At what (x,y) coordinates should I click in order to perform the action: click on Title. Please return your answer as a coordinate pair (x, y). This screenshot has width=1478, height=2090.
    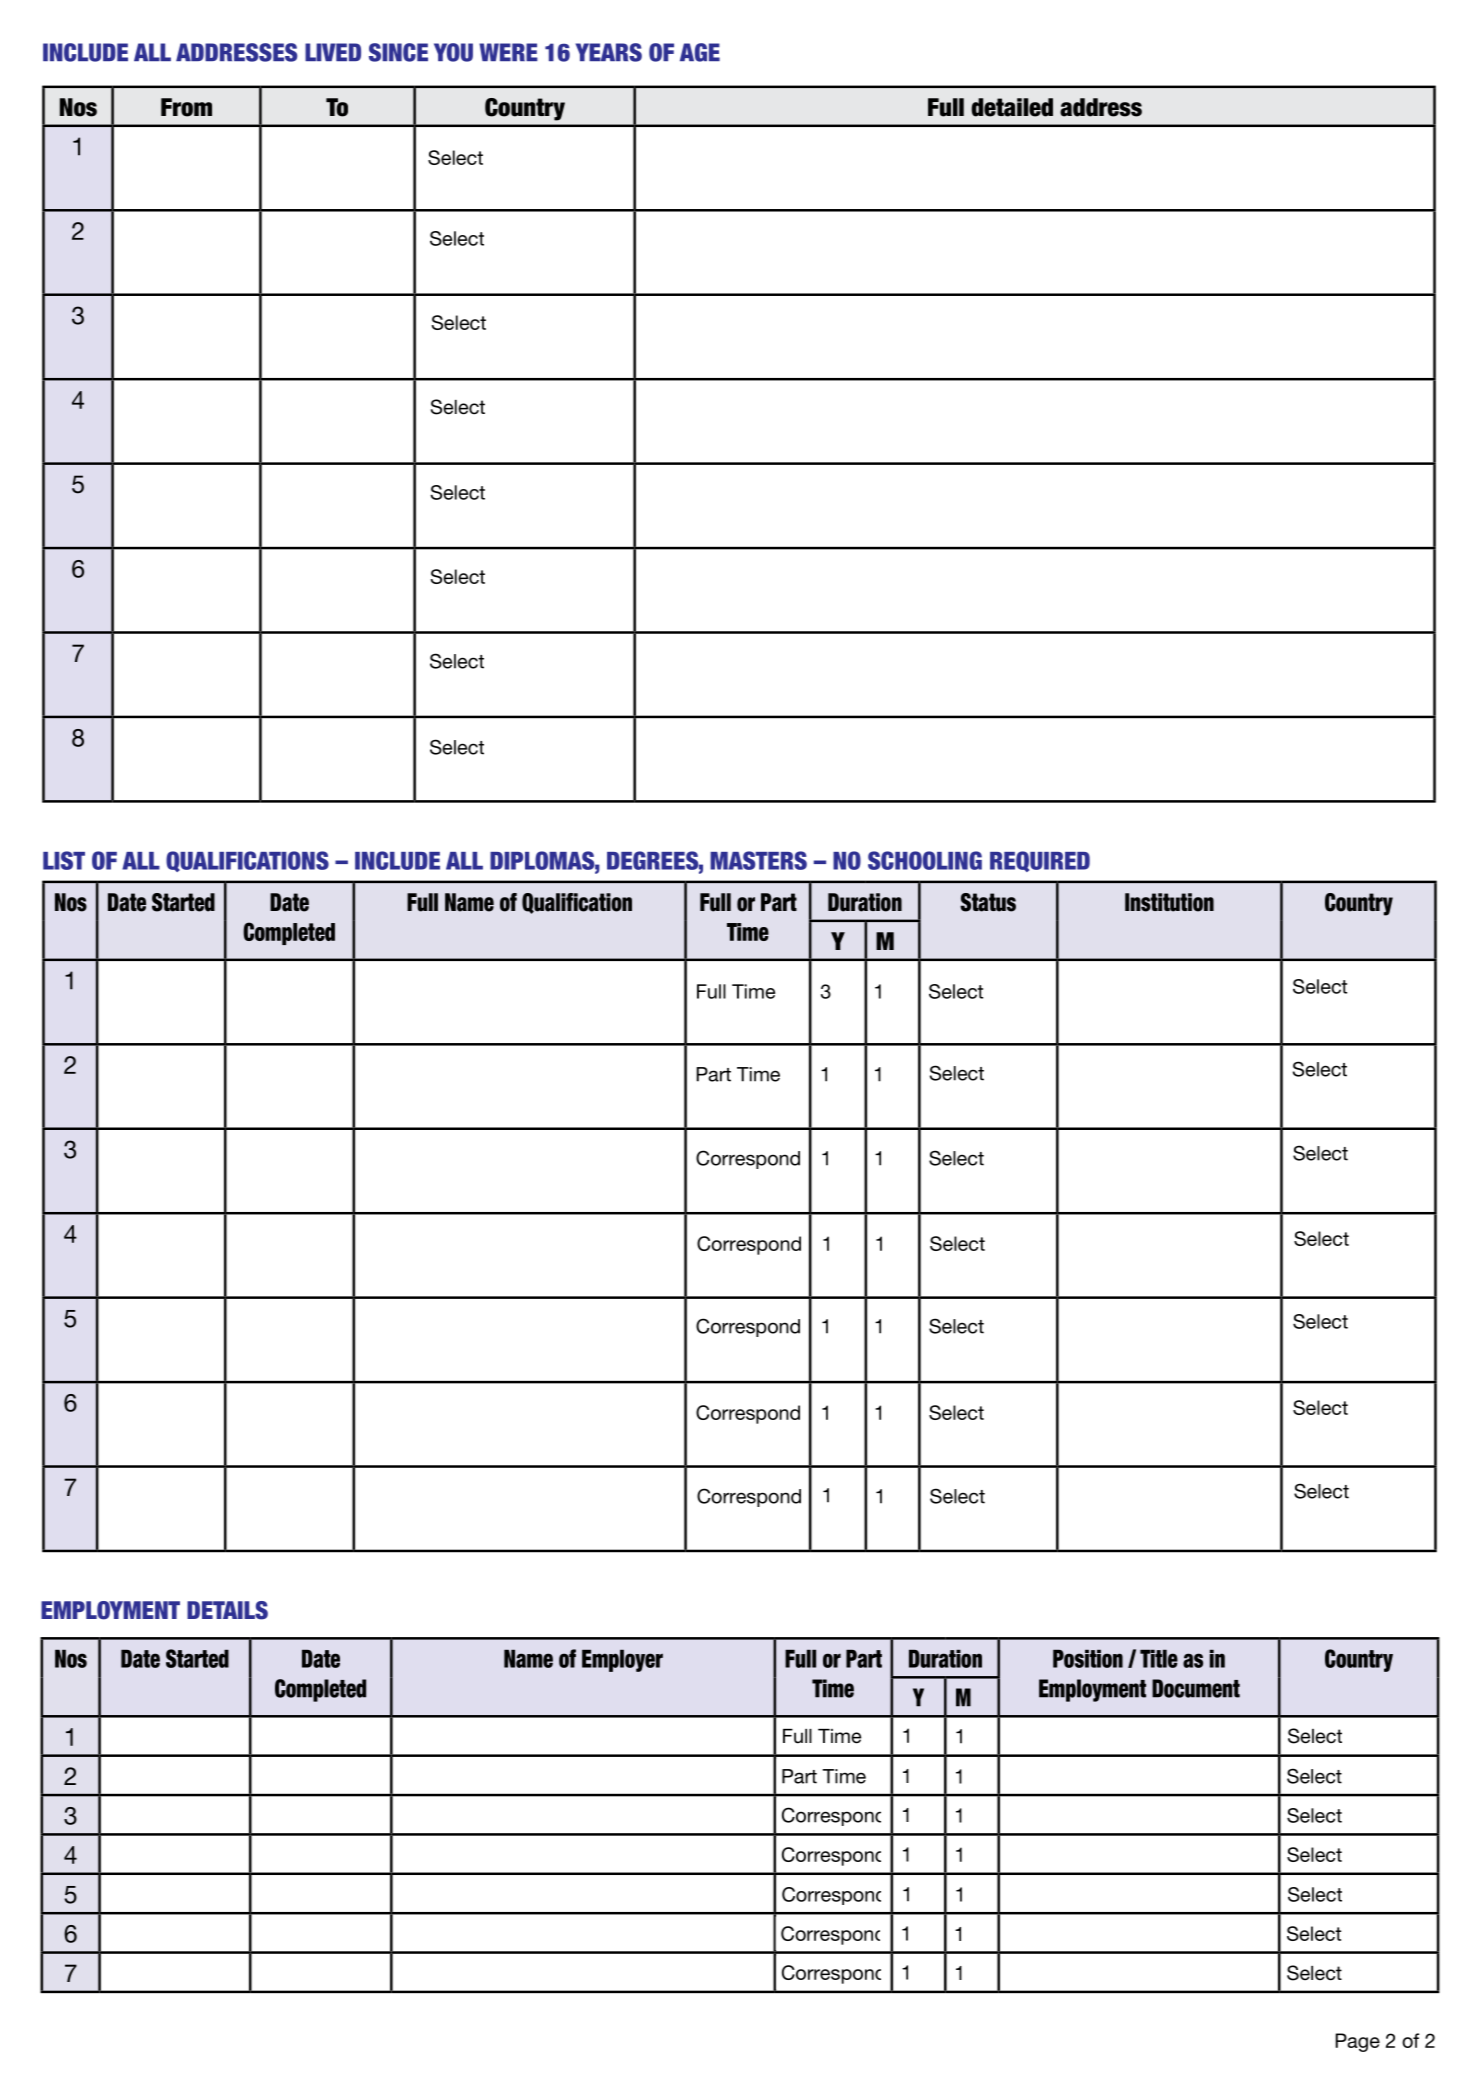
    Looking at the image, I should click on (1159, 1658).
